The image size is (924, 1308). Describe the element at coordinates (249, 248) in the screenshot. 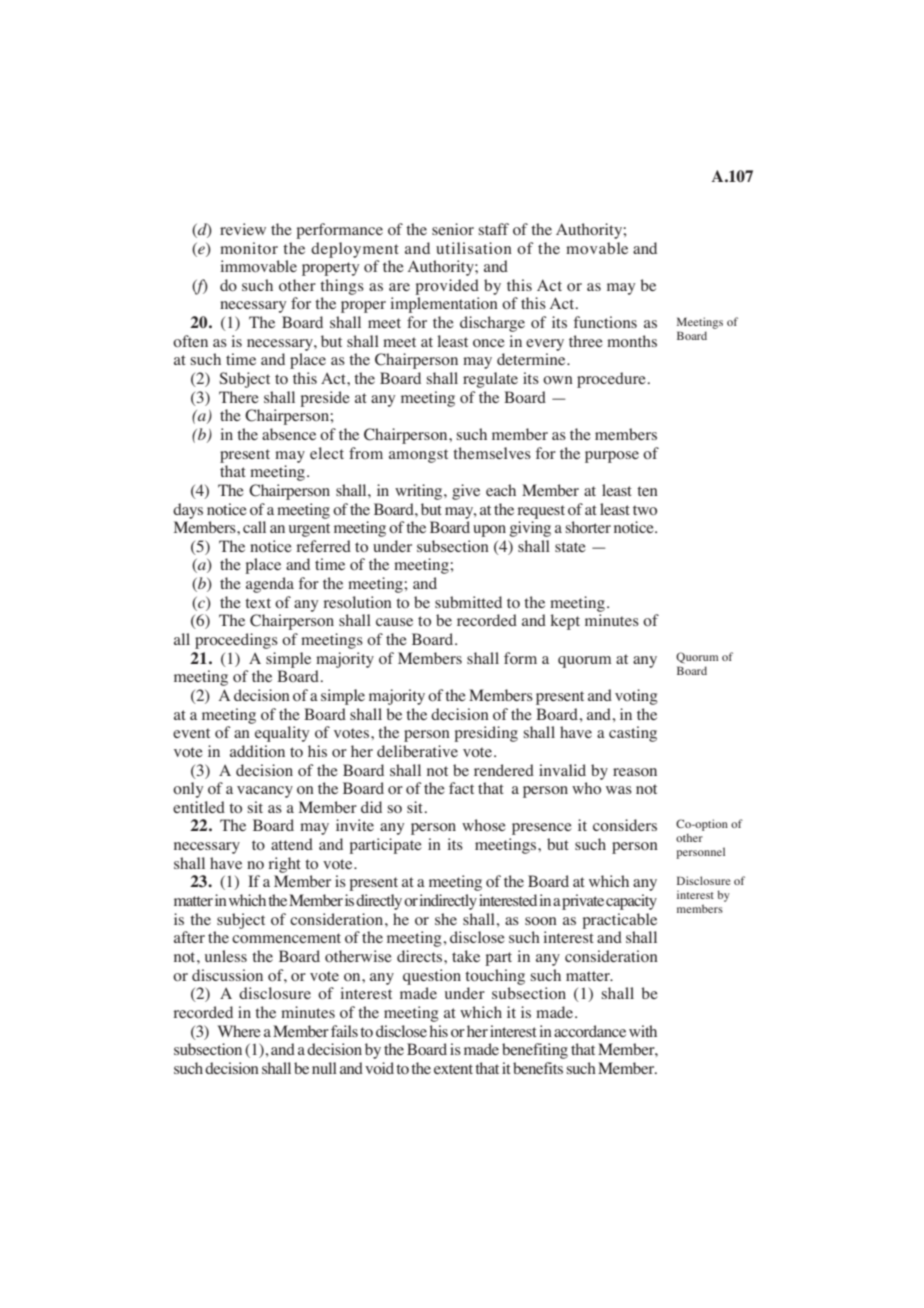

I see `monitor` at that location.
